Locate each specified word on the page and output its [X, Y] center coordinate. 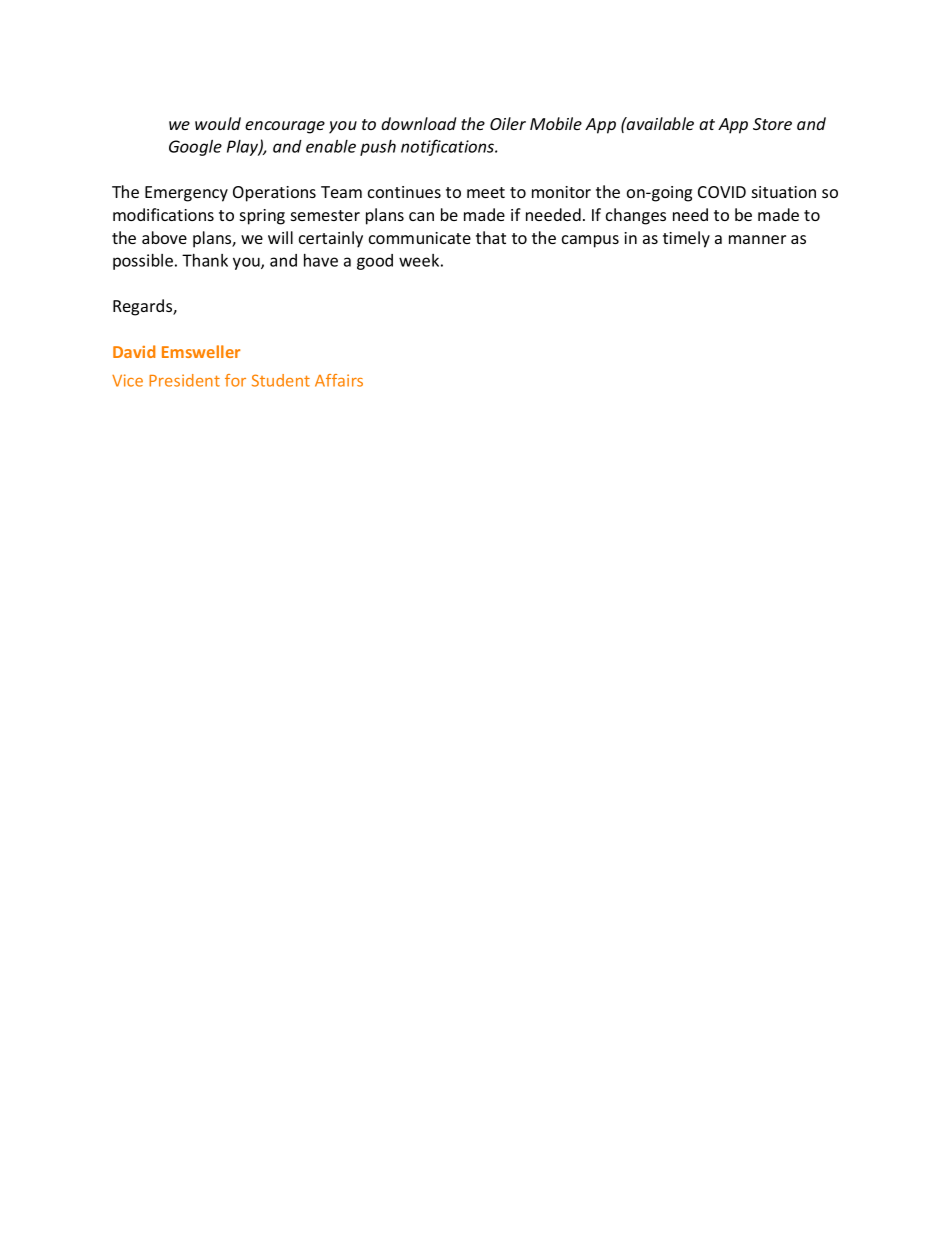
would [218, 123]
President [184, 380]
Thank [205, 260]
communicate [420, 238]
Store [772, 124]
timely [686, 239]
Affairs [339, 380]
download [418, 123]
